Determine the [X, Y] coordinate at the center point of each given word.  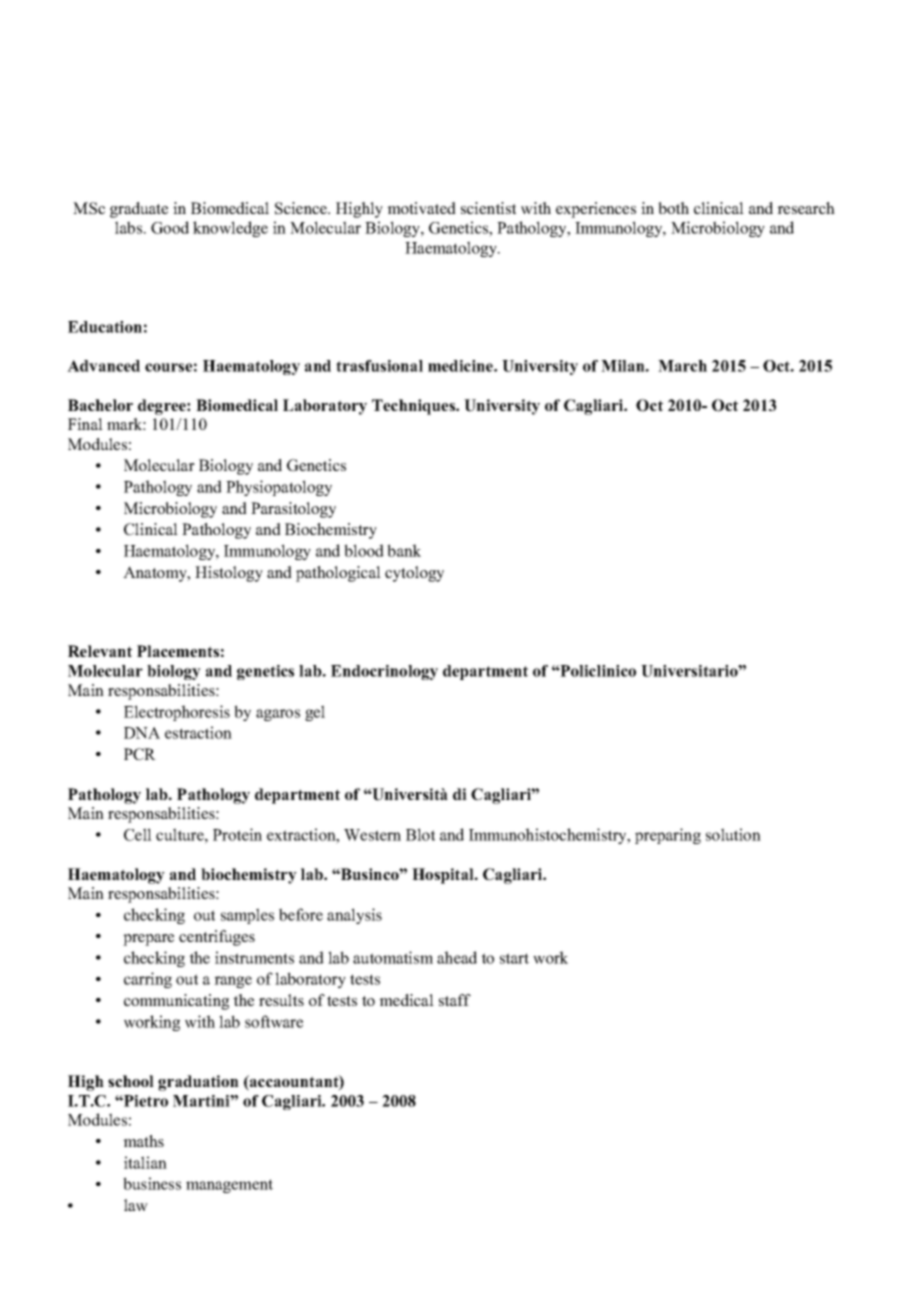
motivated [421, 208]
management [229, 1186]
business [152, 1183]
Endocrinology [384, 672]
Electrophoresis [177, 713]
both [673, 208]
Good [170, 227]
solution [733, 834]
